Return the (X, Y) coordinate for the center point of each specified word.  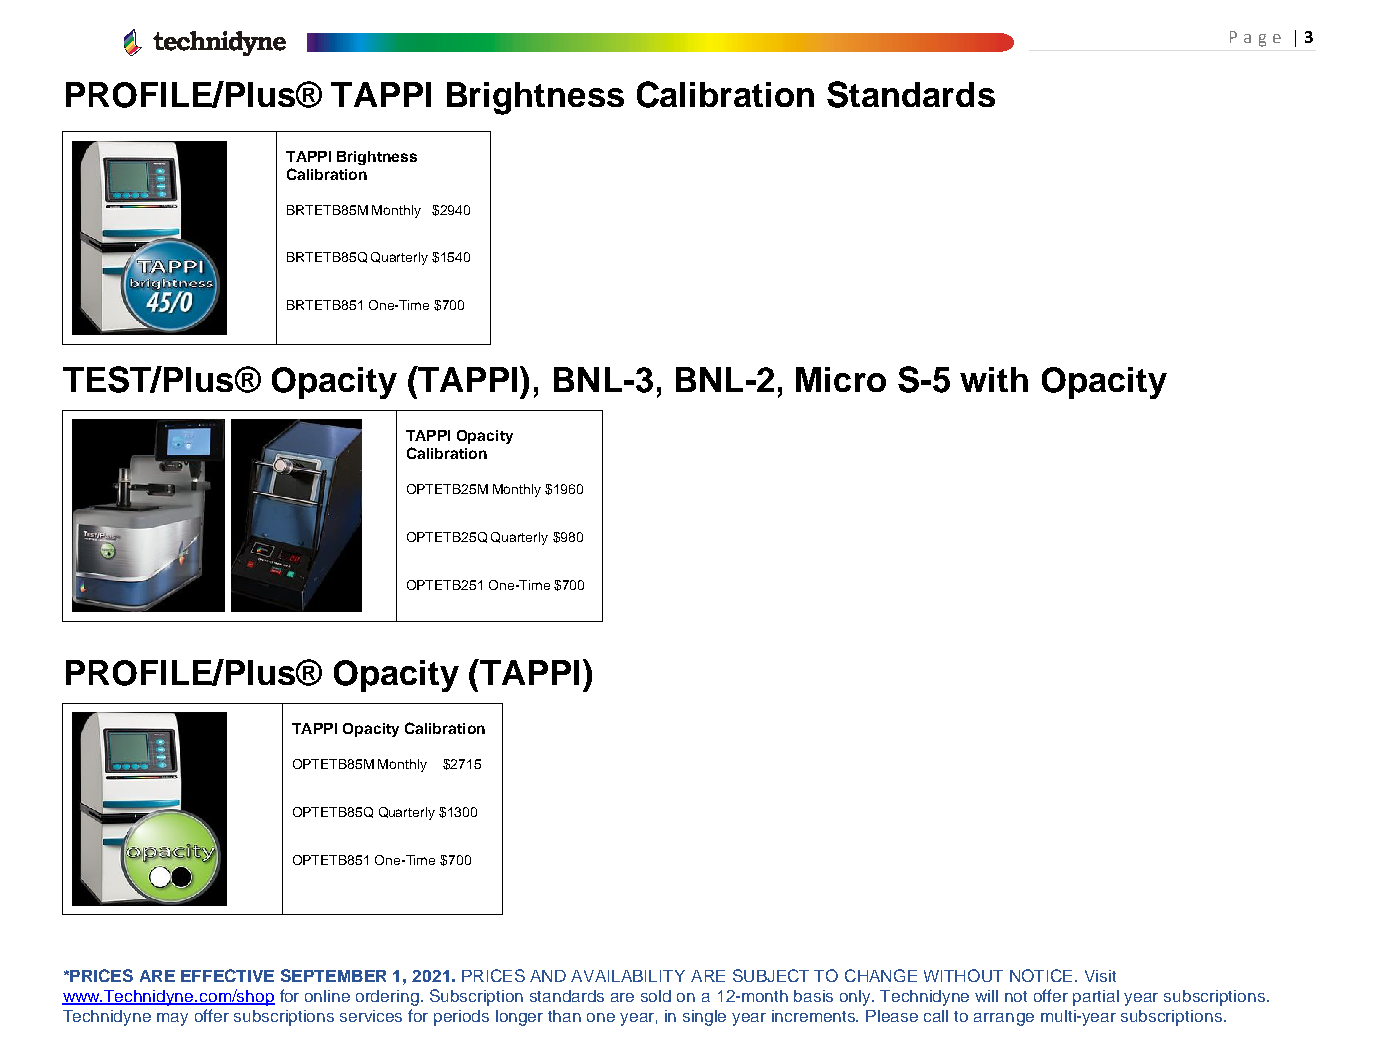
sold (656, 996)
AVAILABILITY (628, 976)
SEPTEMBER (333, 975)
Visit (1100, 976)
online (327, 996)
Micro (841, 379)
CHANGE (881, 975)
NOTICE (1043, 975)
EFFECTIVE (227, 975)
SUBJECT (771, 975)
